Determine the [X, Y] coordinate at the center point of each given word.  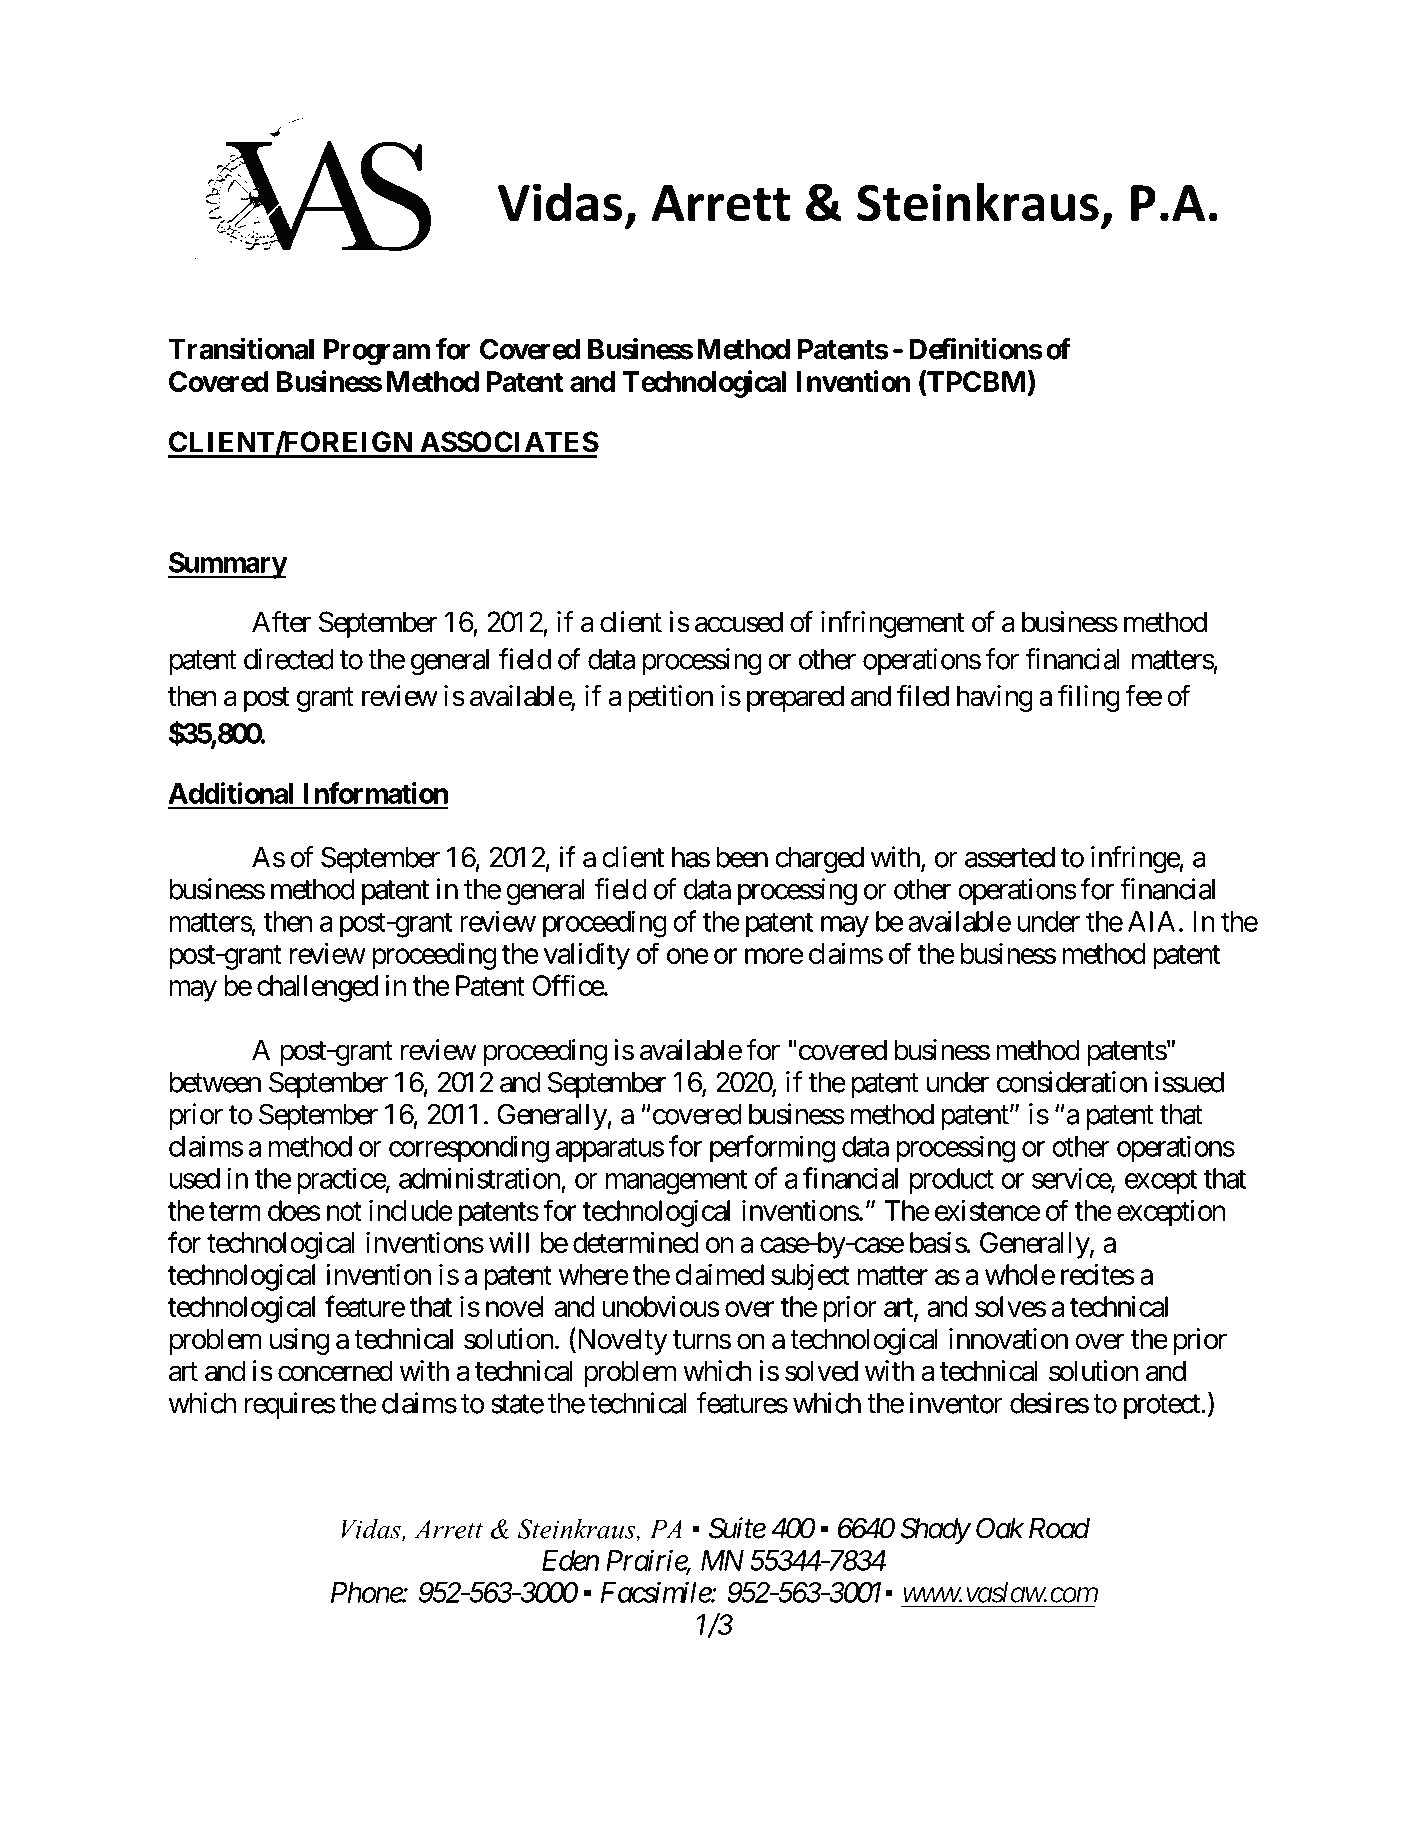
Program [377, 352]
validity [587, 956]
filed [923, 695]
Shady [935, 1530]
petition [671, 698]
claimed [719, 1274]
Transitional [241, 349]
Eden [570, 1560]
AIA [1151, 921]
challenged [317, 988]
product [952, 1181]
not [344, 1211]
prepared [795, 698]
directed [289, 659]
